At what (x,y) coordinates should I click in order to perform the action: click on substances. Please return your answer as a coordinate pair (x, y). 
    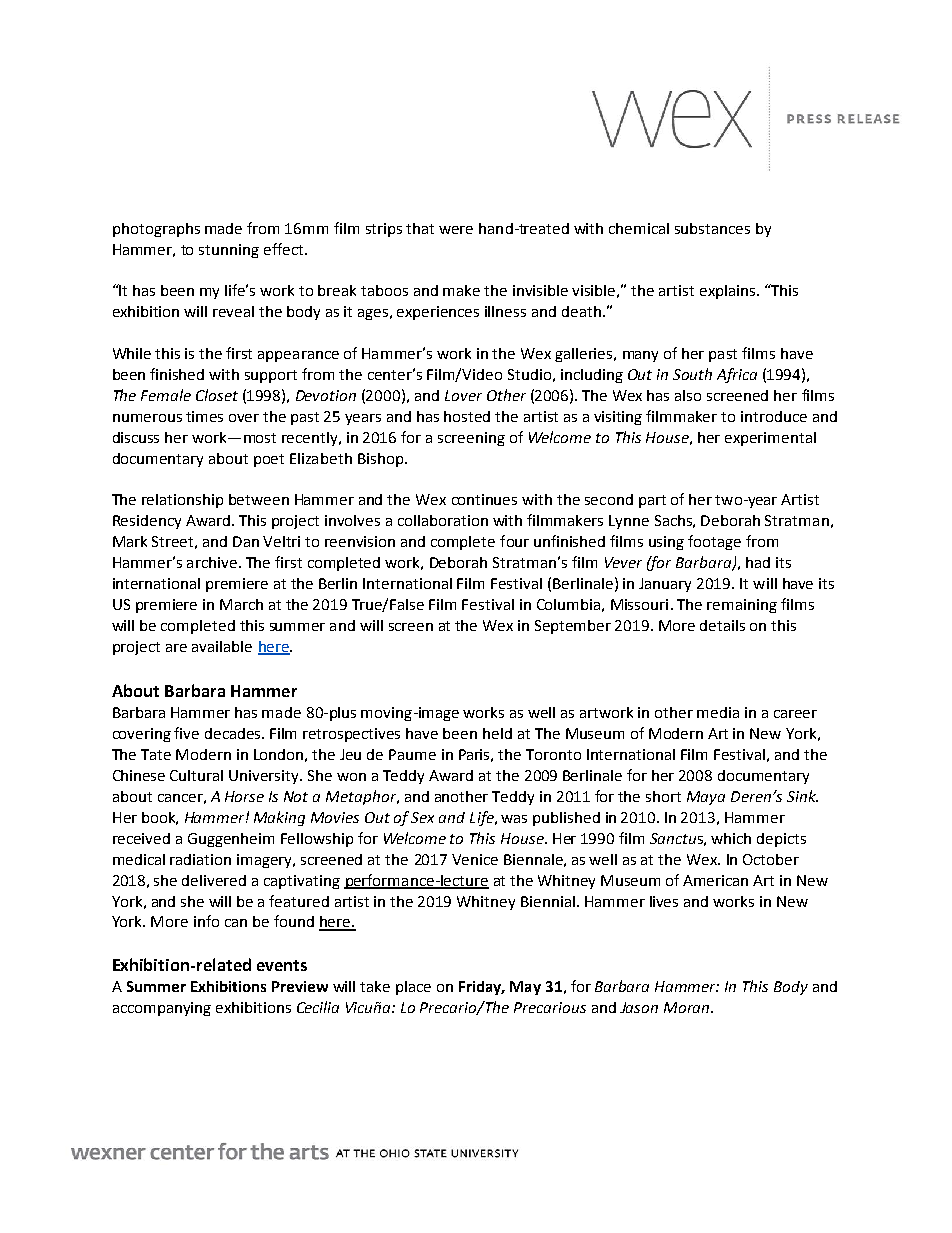
    Looking at the image, I should click on (712, 228).
